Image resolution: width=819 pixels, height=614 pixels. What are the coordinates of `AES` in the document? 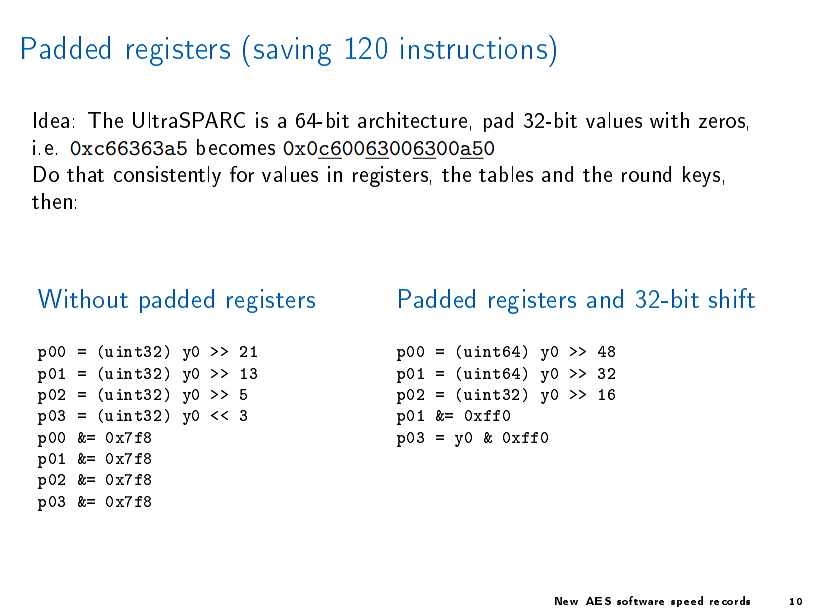 It's located at (598, 601).
